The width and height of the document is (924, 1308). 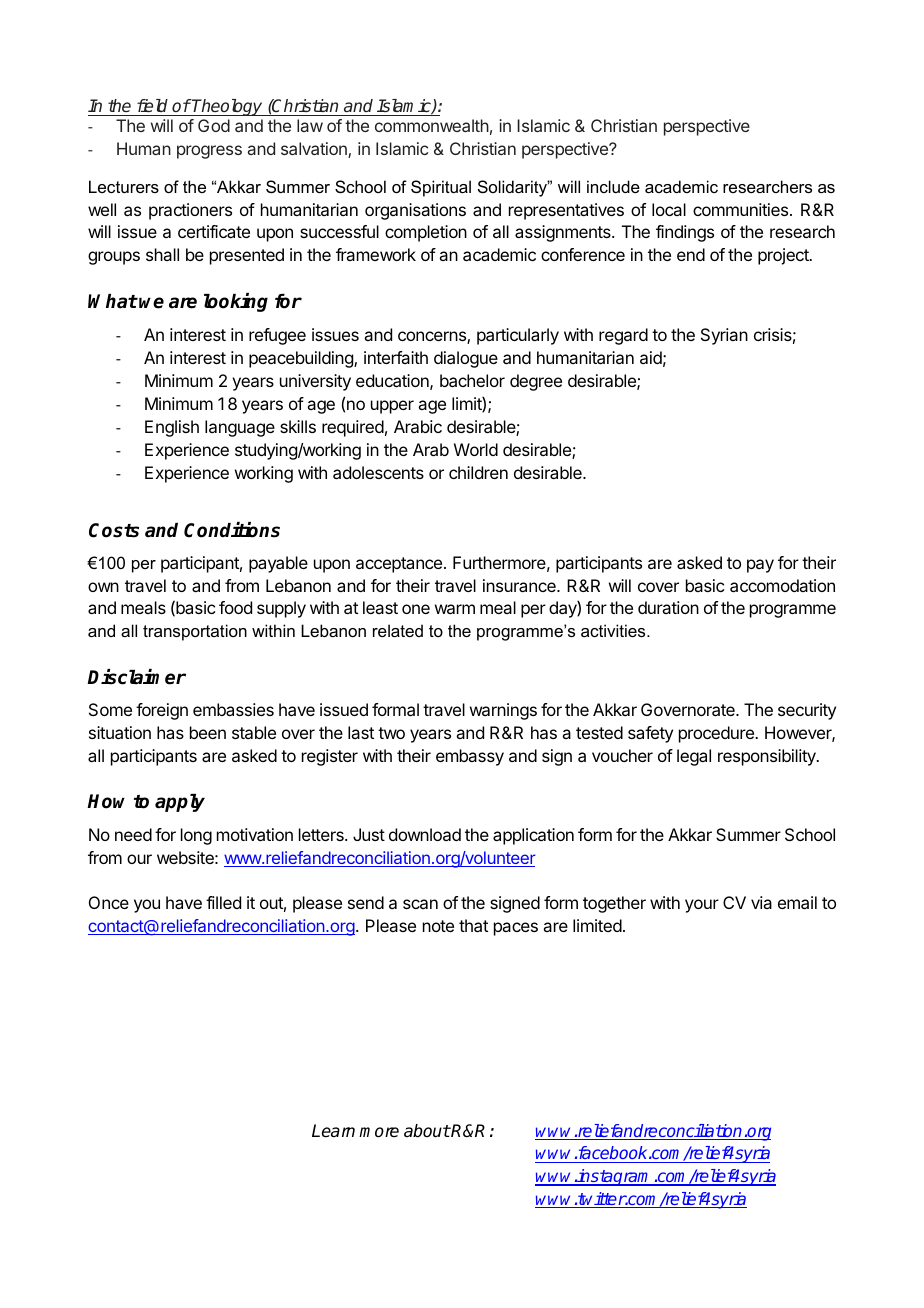 What do you see at coordinates (472, 380) in the document?
I see `bachelor` at bounding box center [472, 380].
